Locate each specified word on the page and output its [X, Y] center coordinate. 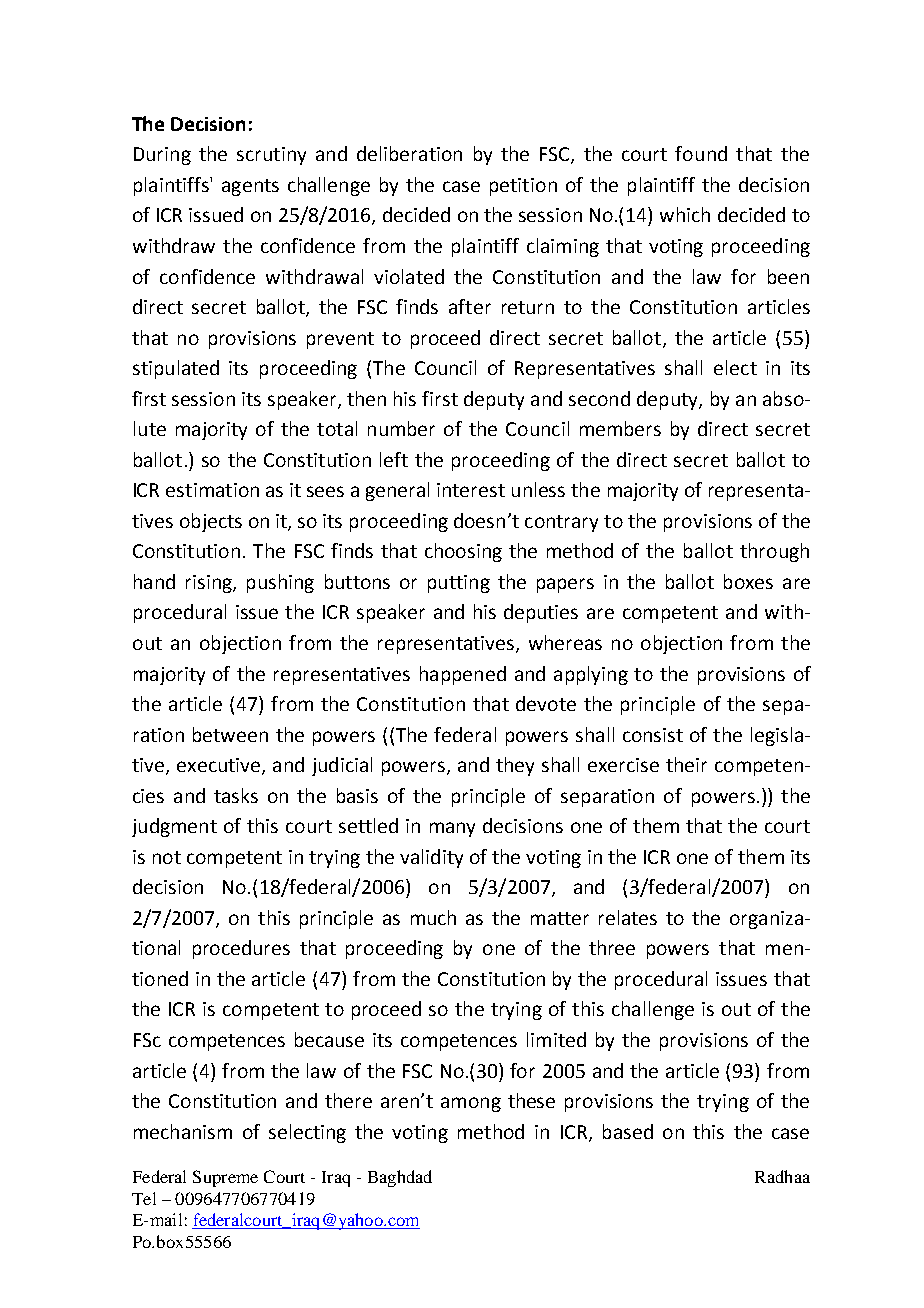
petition [523, 187]
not [167, 857]
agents [250, 187]
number [401, 428]
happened [463, 675]
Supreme [225, 1178]
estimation [212, 490]
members [620, 428]
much [433, 917]
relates [628, 917]
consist [653, 735]
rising [210, 584]
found [701, 153]
